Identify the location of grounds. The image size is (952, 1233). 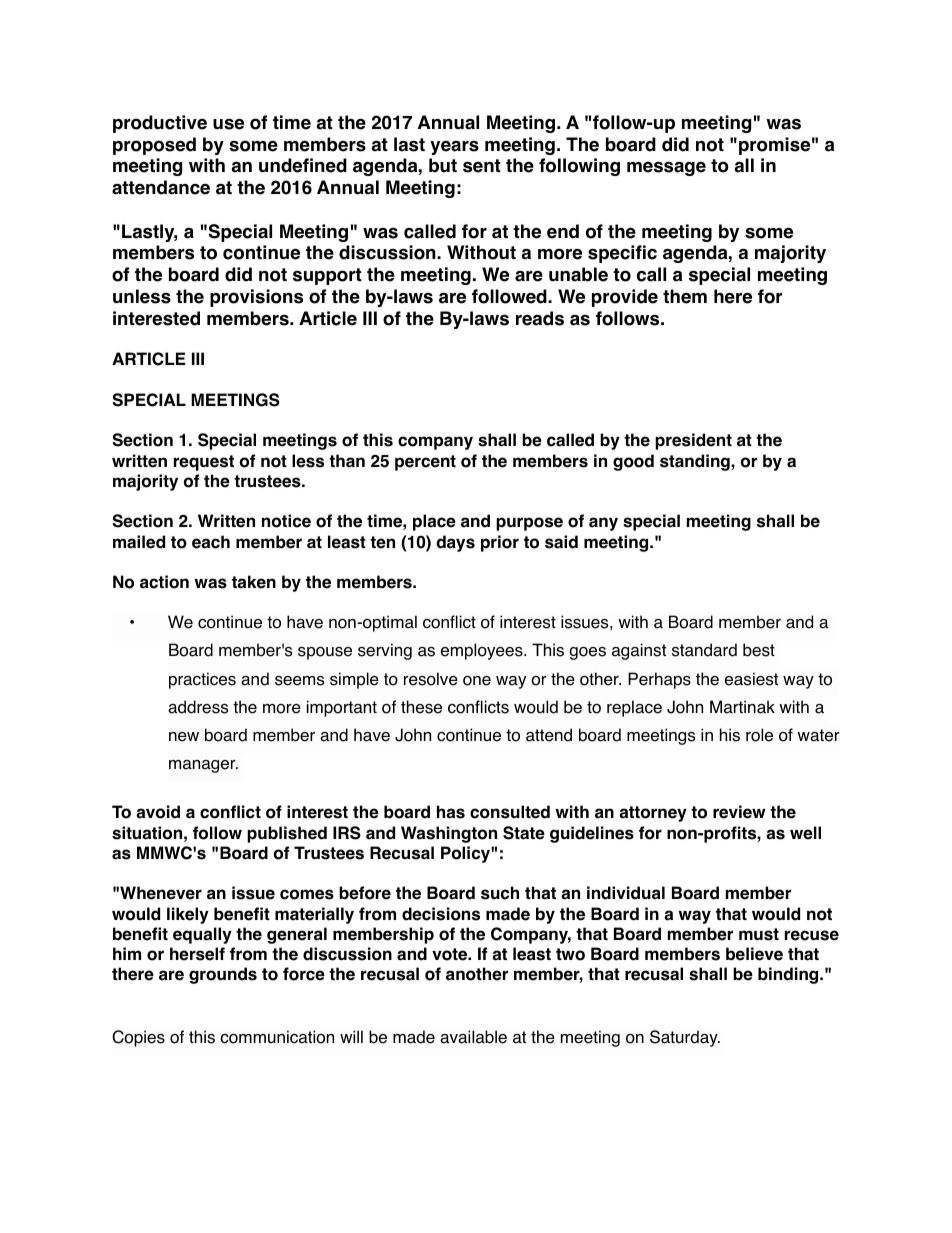
(223, 975).
